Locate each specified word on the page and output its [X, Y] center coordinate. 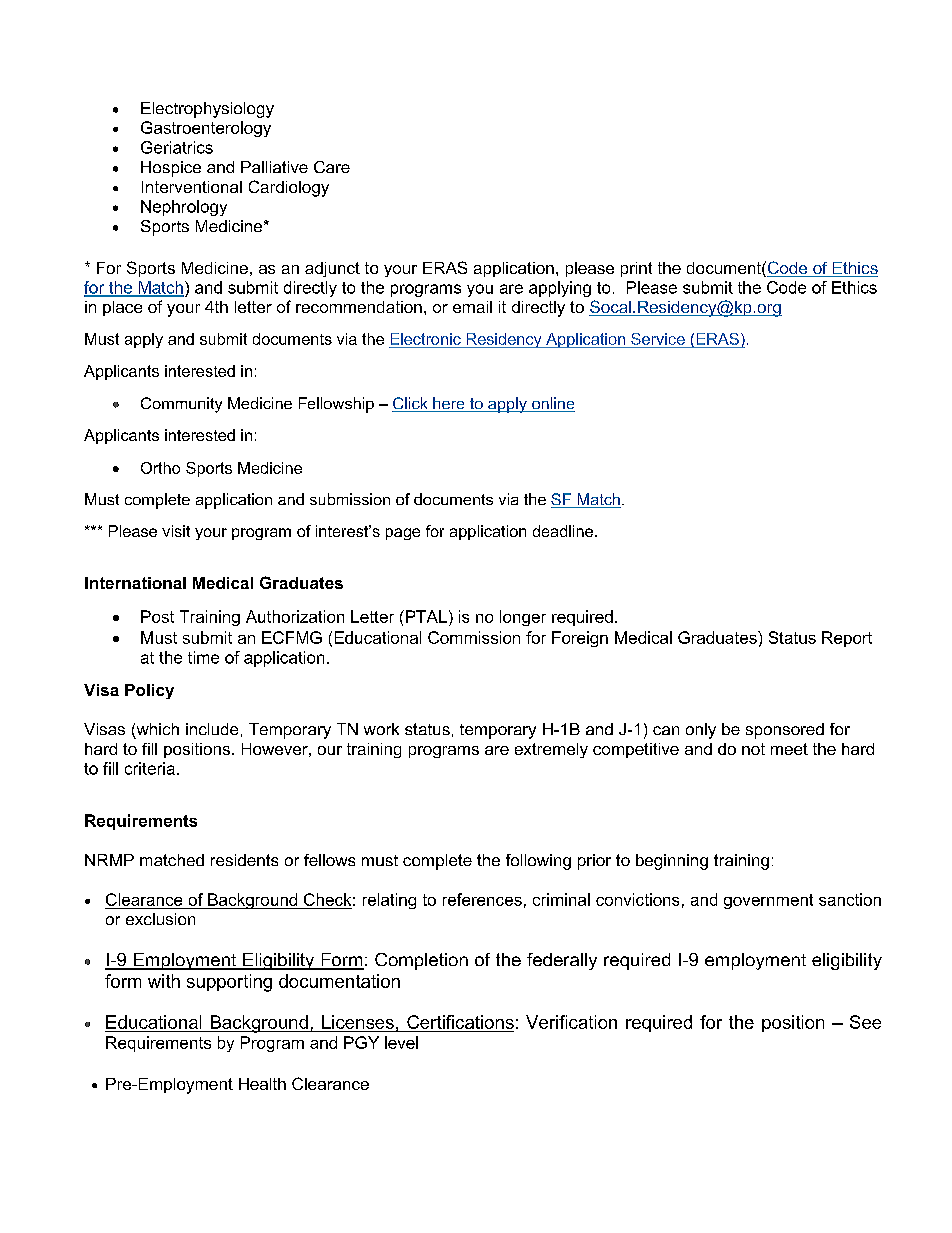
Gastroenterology [206, 129]
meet [789, 749]
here [449, 404]
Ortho [160, 468]
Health [262, 1084]
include [212, 729]
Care [332, 167]
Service [658, 340]
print [636, 269]
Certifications [460, 1022]
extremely [551, 750]
